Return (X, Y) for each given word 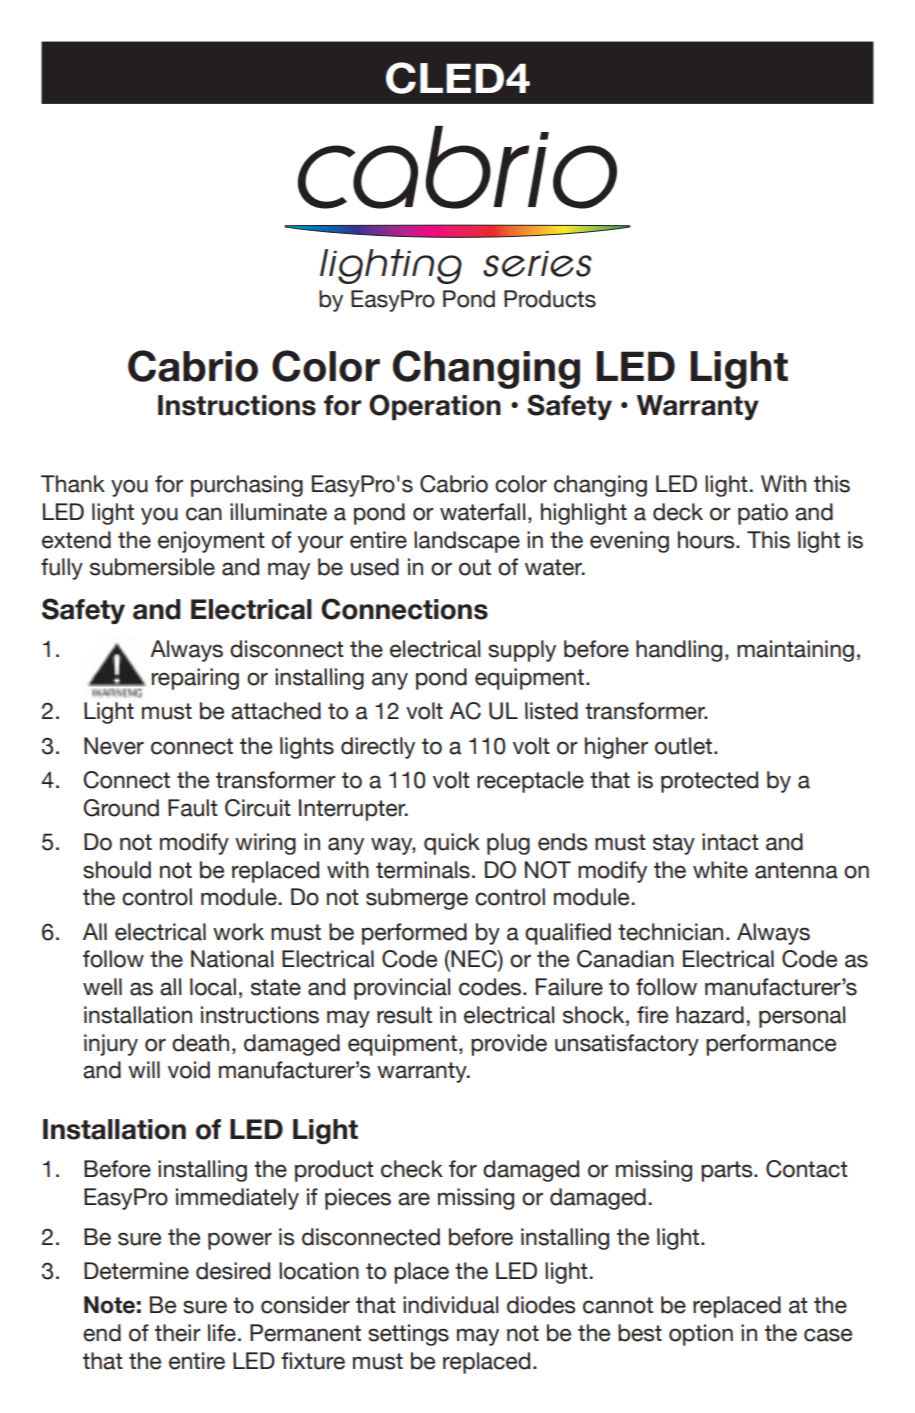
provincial (402, 989)
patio (763, 514)
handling (679, 651)
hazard (710, 1015)
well (102, 987)
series (537, 264)
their (178, 1333)
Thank (73, 484)
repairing (195, 679)
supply (522, 651)
